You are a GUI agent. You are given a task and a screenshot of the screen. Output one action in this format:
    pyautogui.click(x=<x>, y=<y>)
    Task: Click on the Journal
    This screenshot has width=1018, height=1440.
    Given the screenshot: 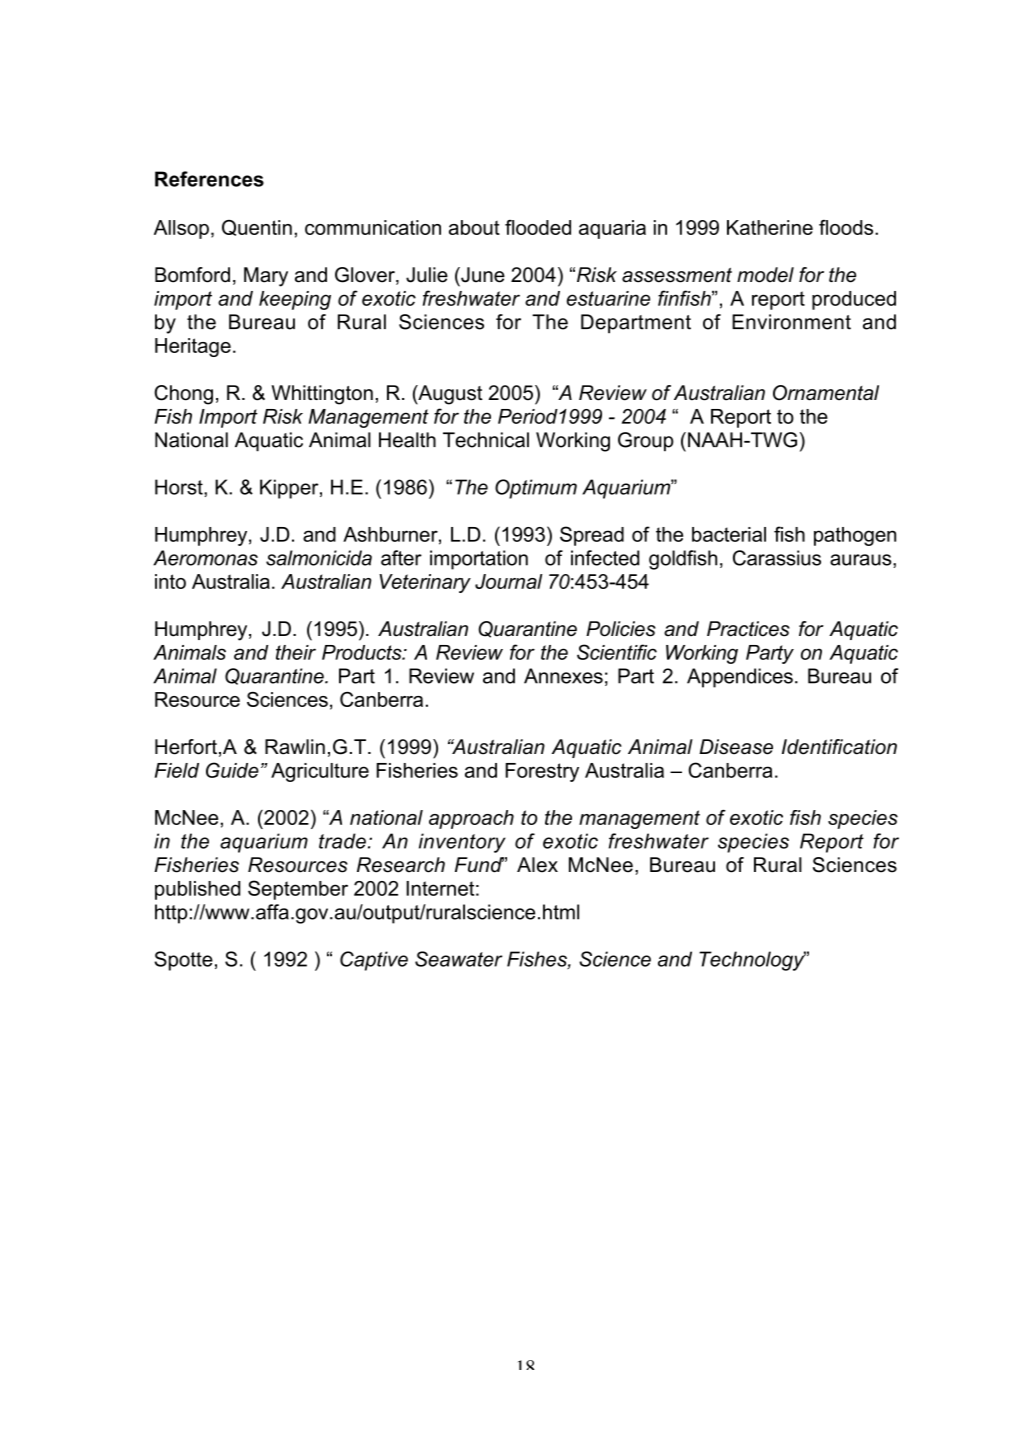 What is the action you would take?
    pyautogui.click(x=508, y=581)
